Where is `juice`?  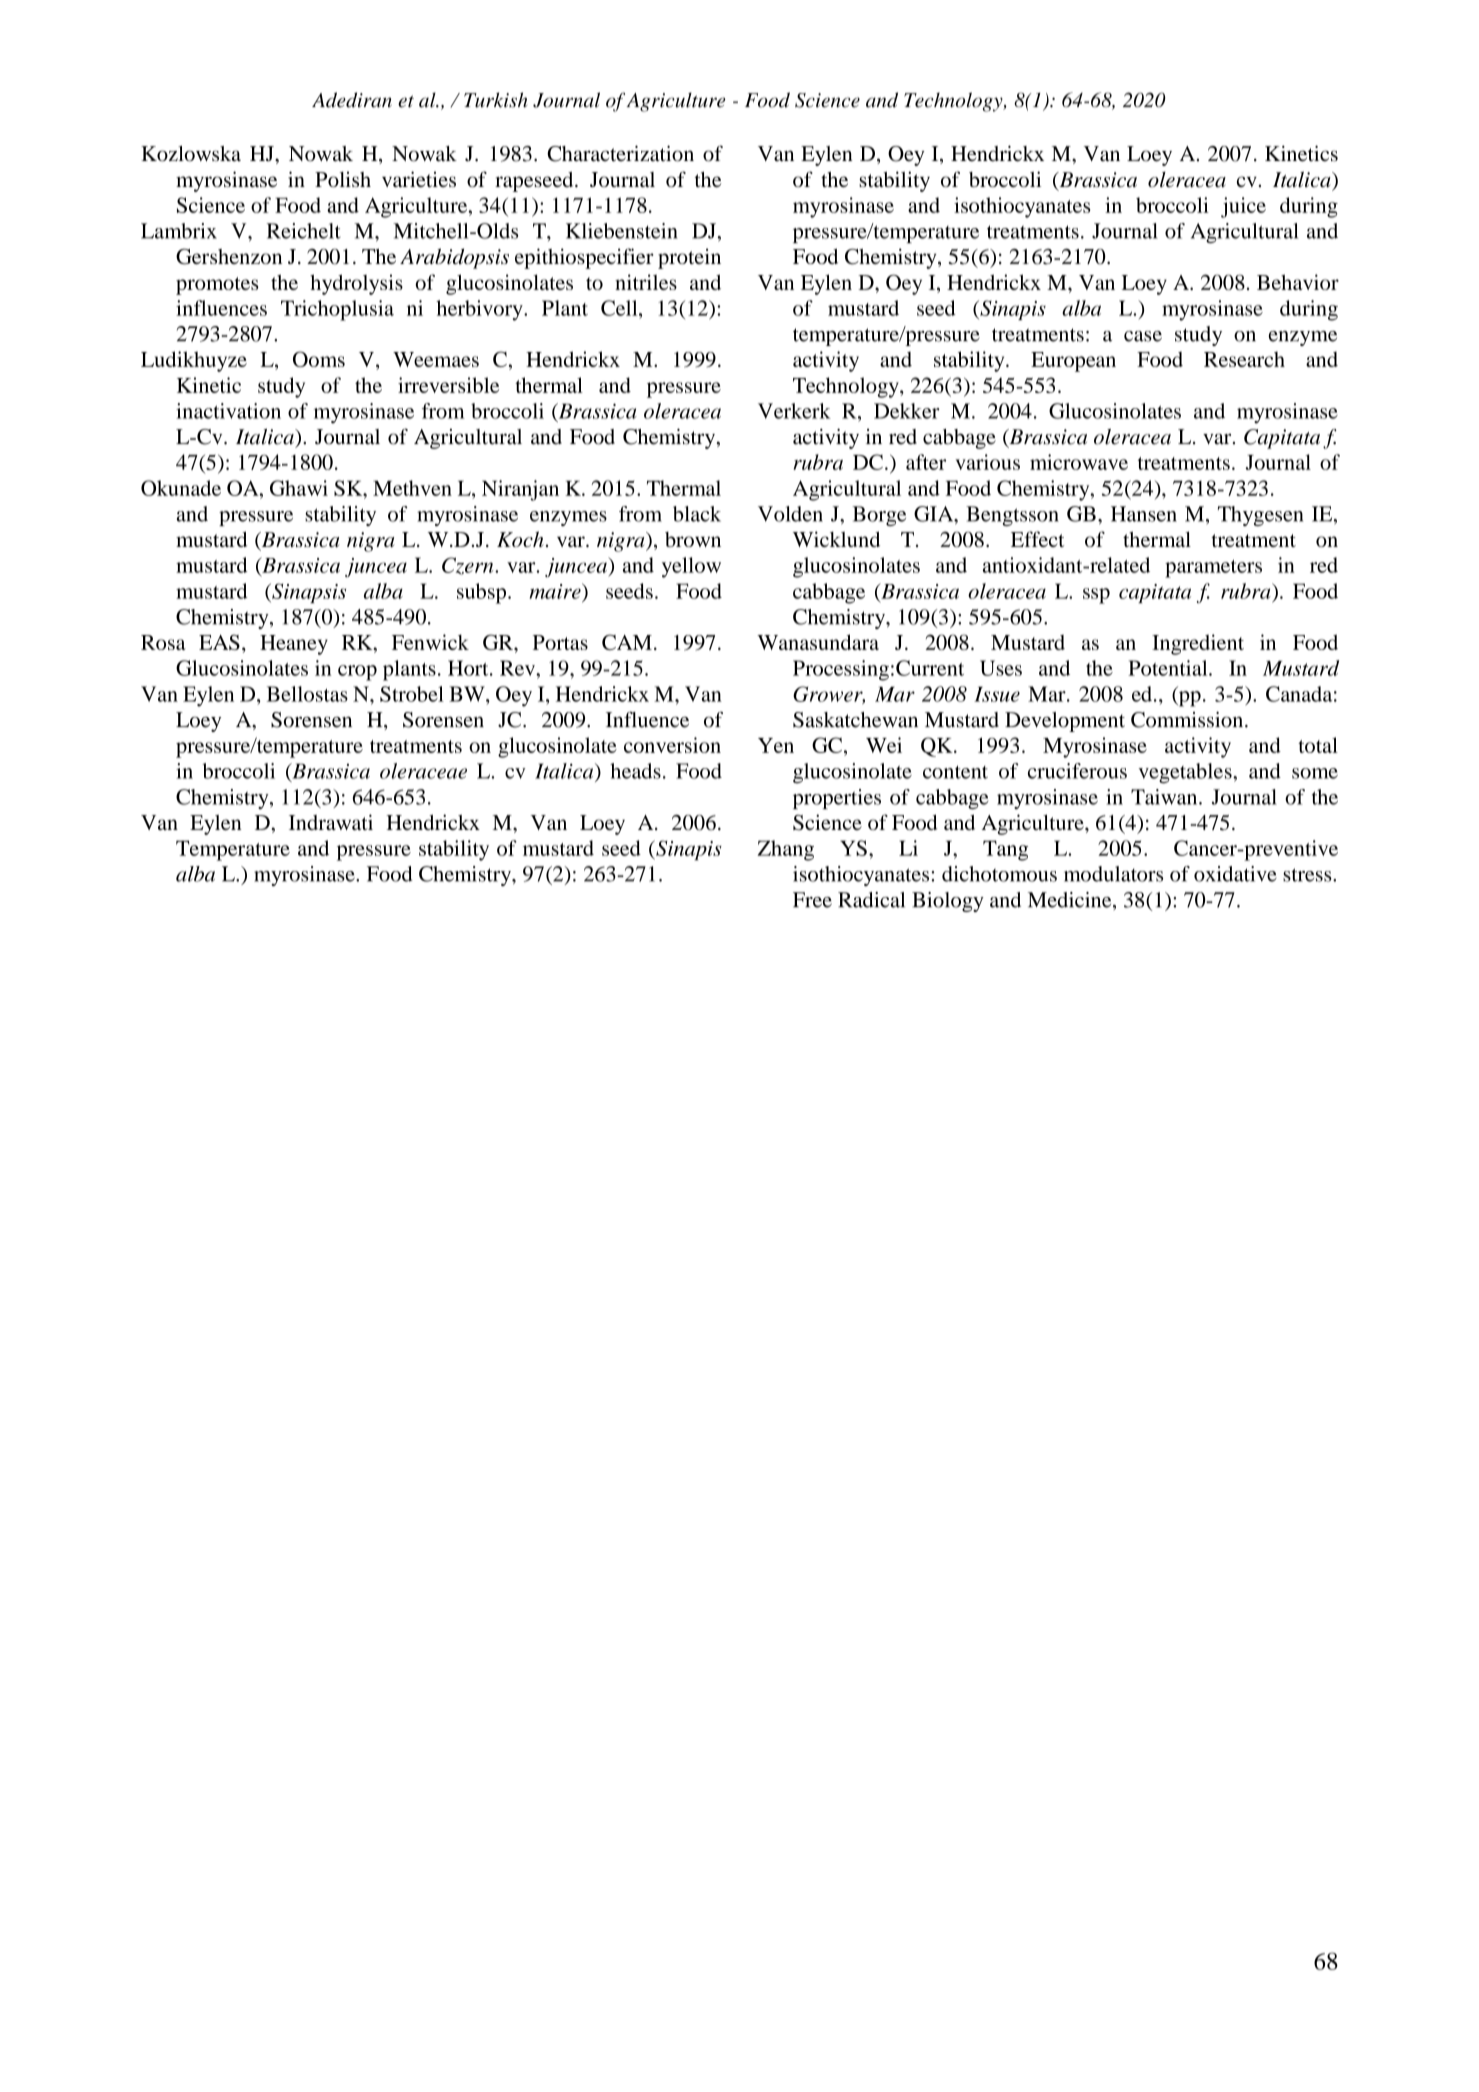 juice is located at coordinates (1243, 207).
